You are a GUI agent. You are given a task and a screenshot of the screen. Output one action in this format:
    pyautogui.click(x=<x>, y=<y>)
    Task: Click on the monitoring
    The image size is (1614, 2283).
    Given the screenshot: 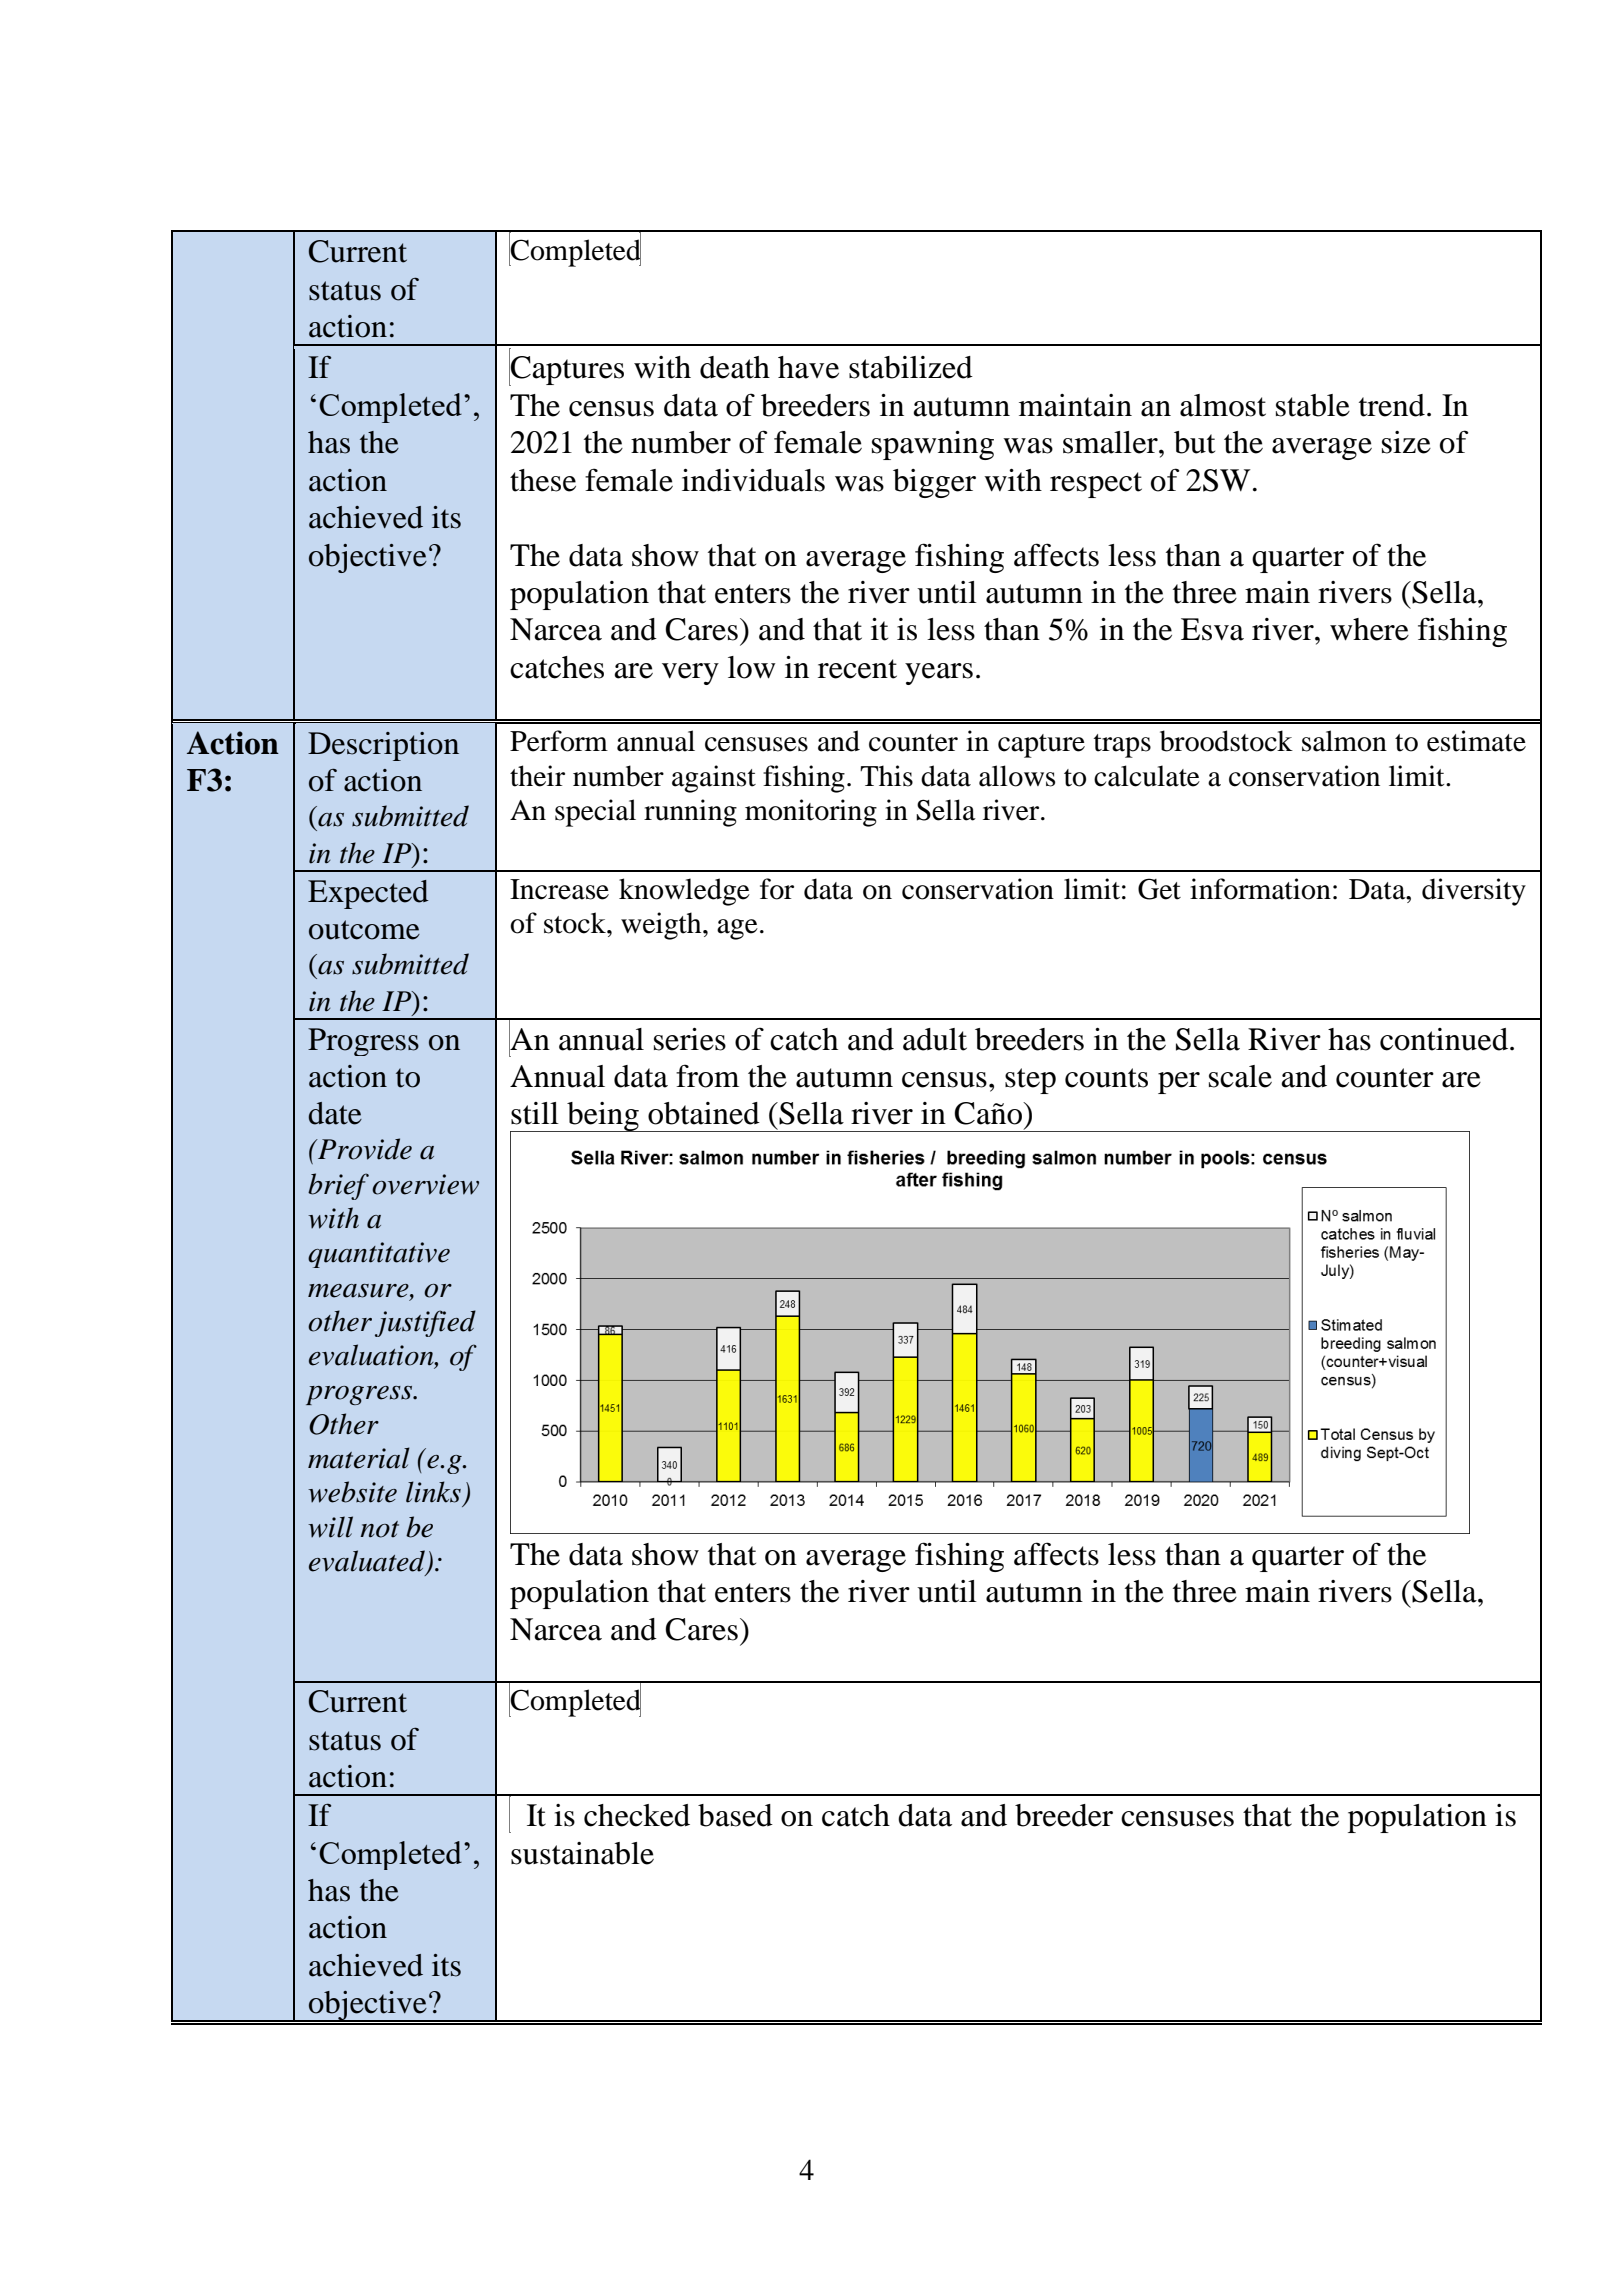 What is the action you would take?
    pyautogui.click(x=811, y=813)
